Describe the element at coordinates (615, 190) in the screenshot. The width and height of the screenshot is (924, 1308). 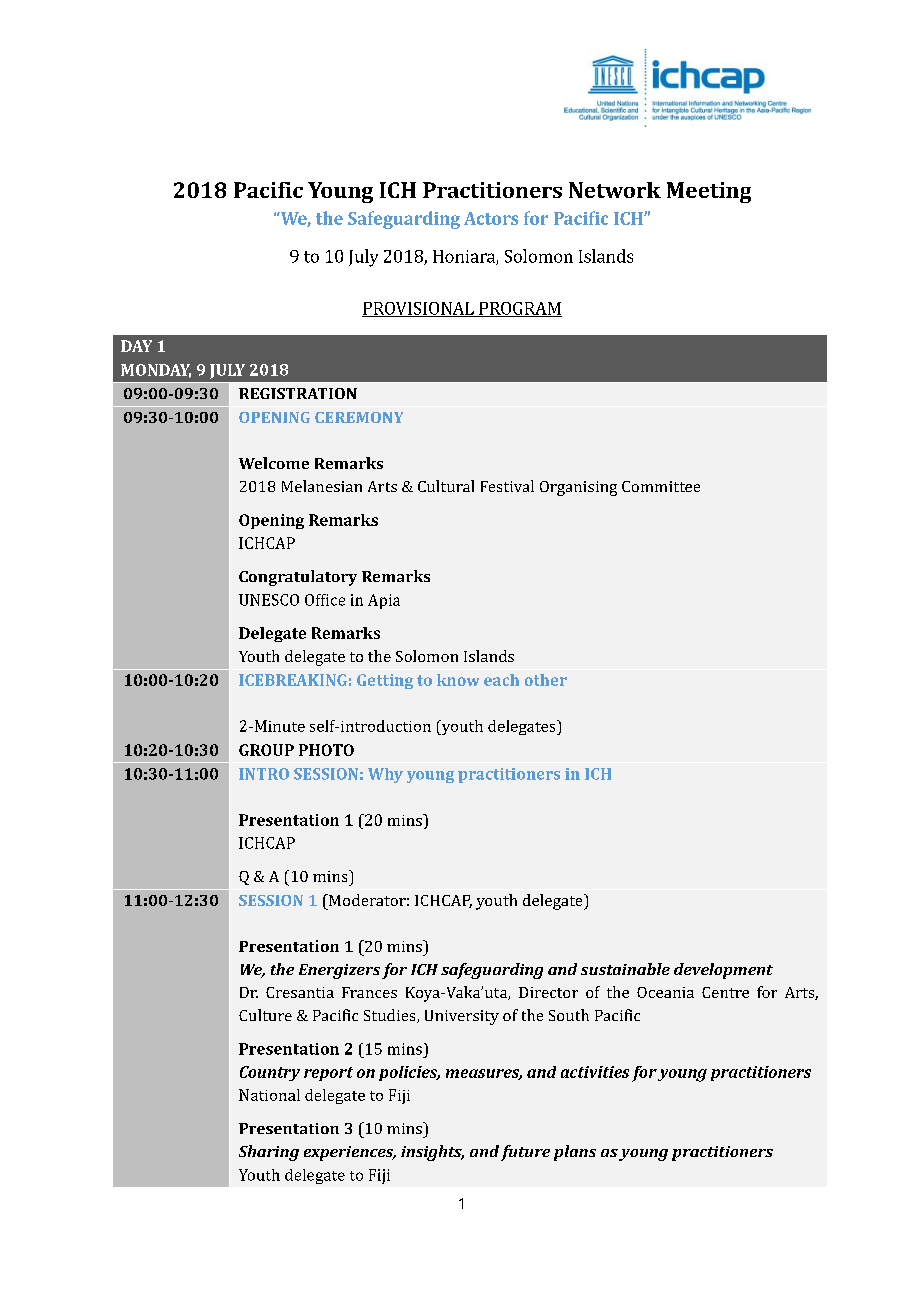
I see `Network` at that location.
